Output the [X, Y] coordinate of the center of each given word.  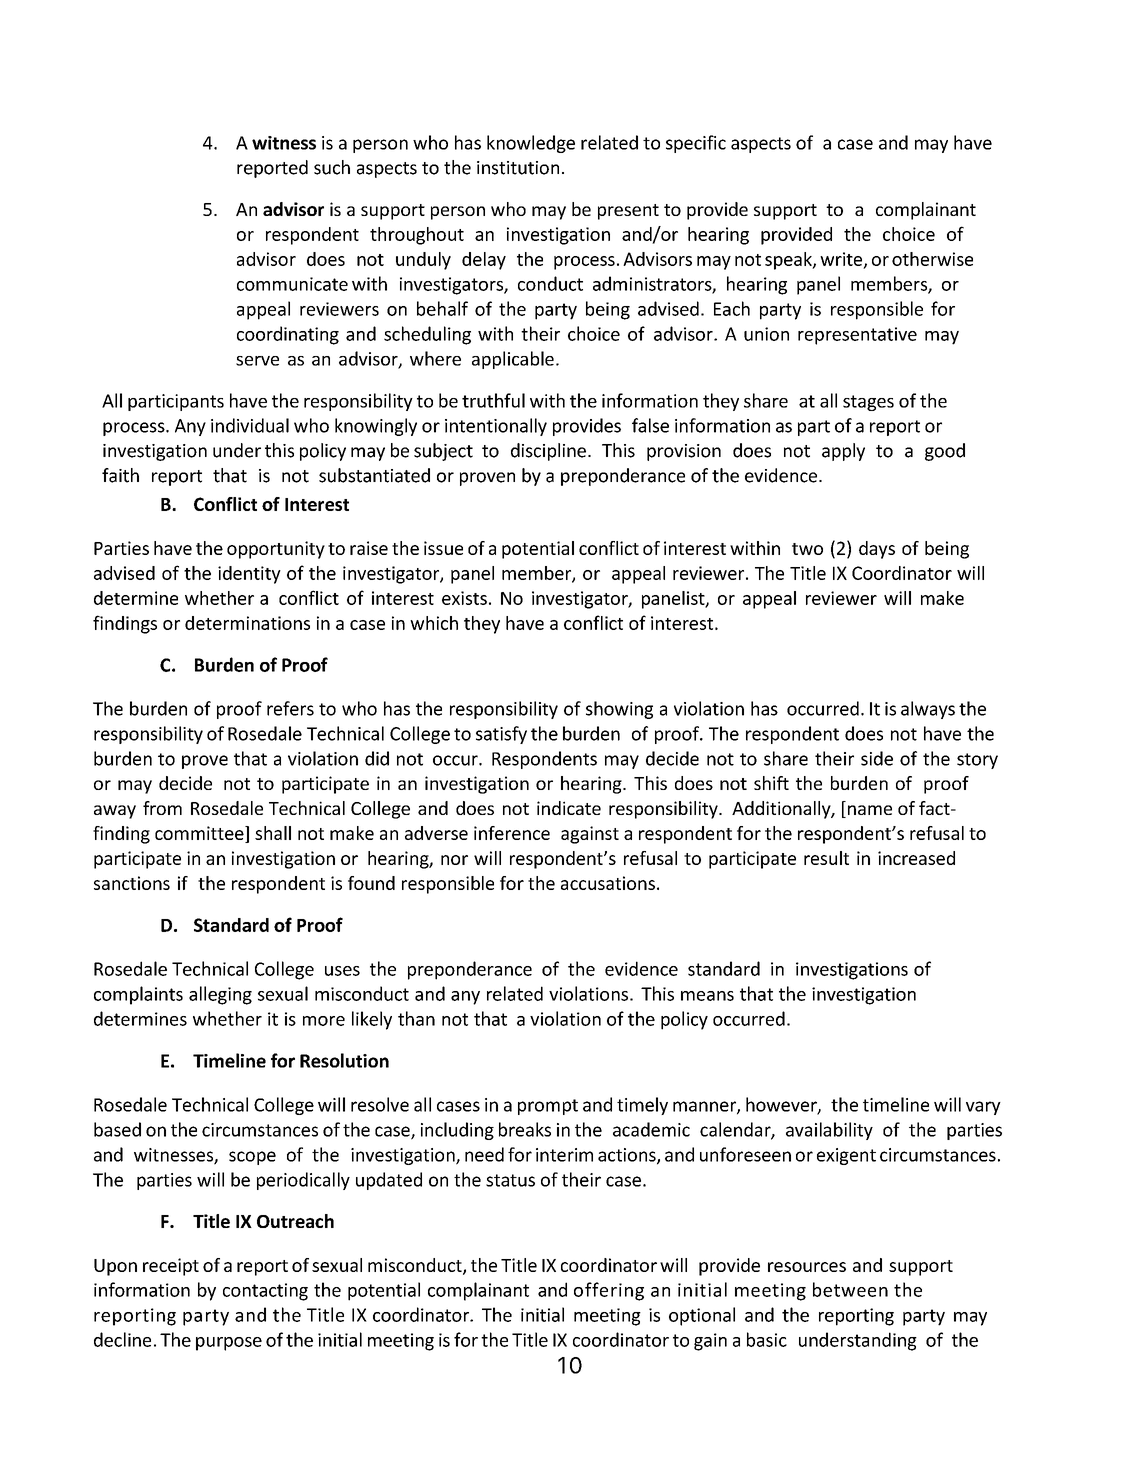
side [877, 758]
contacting [265, 1292]
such [332, 167]
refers [290, 708]
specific [696, 144]
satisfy [501, 735]
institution [518, 168]
